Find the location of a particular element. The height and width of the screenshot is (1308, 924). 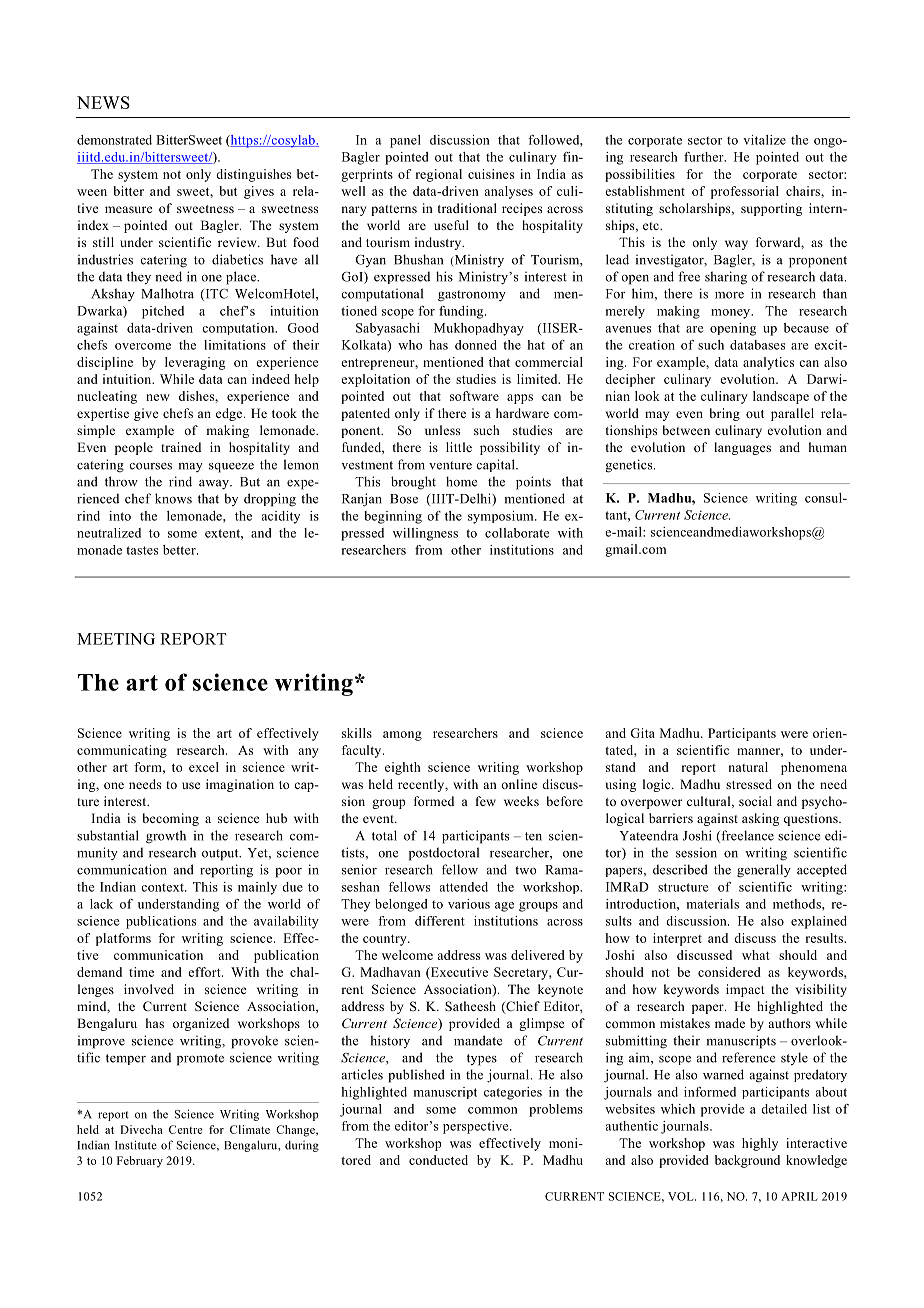

February is located at coordinates (140, 1162).
